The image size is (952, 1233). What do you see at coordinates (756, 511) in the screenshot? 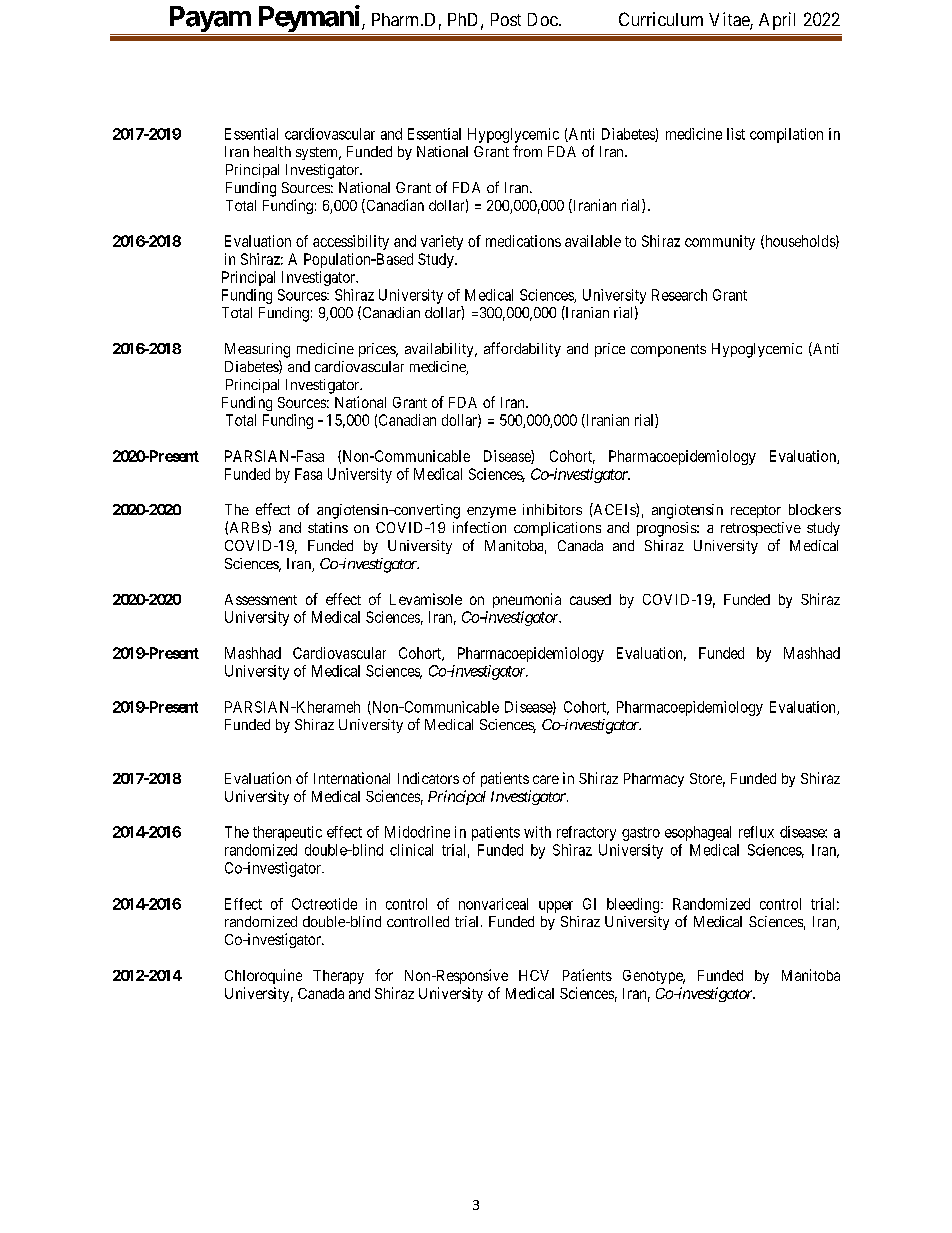
I see `receptor` at bounding box center [756, 511].
